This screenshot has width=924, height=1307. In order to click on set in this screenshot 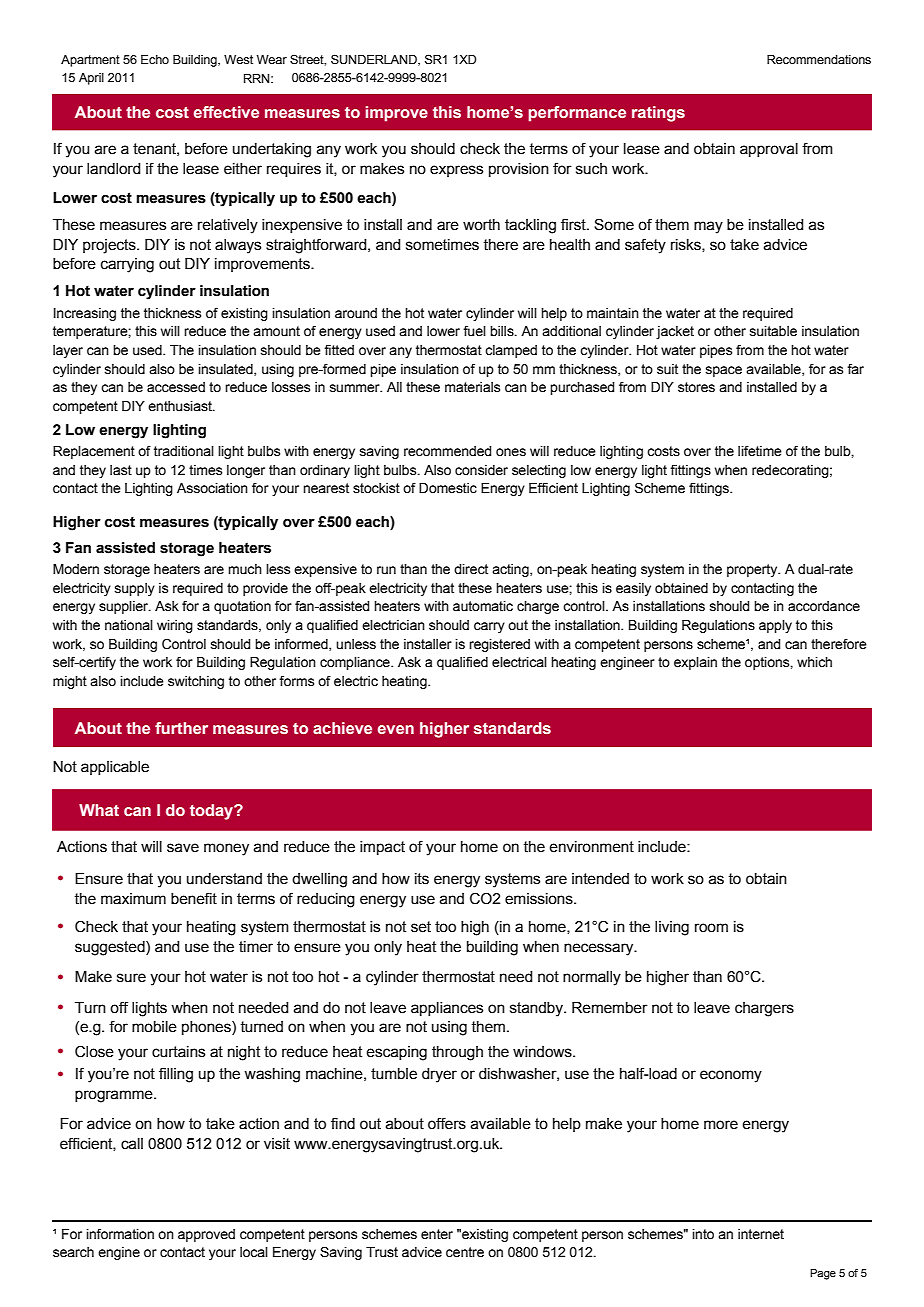, I will do `click(421, 927)`.
